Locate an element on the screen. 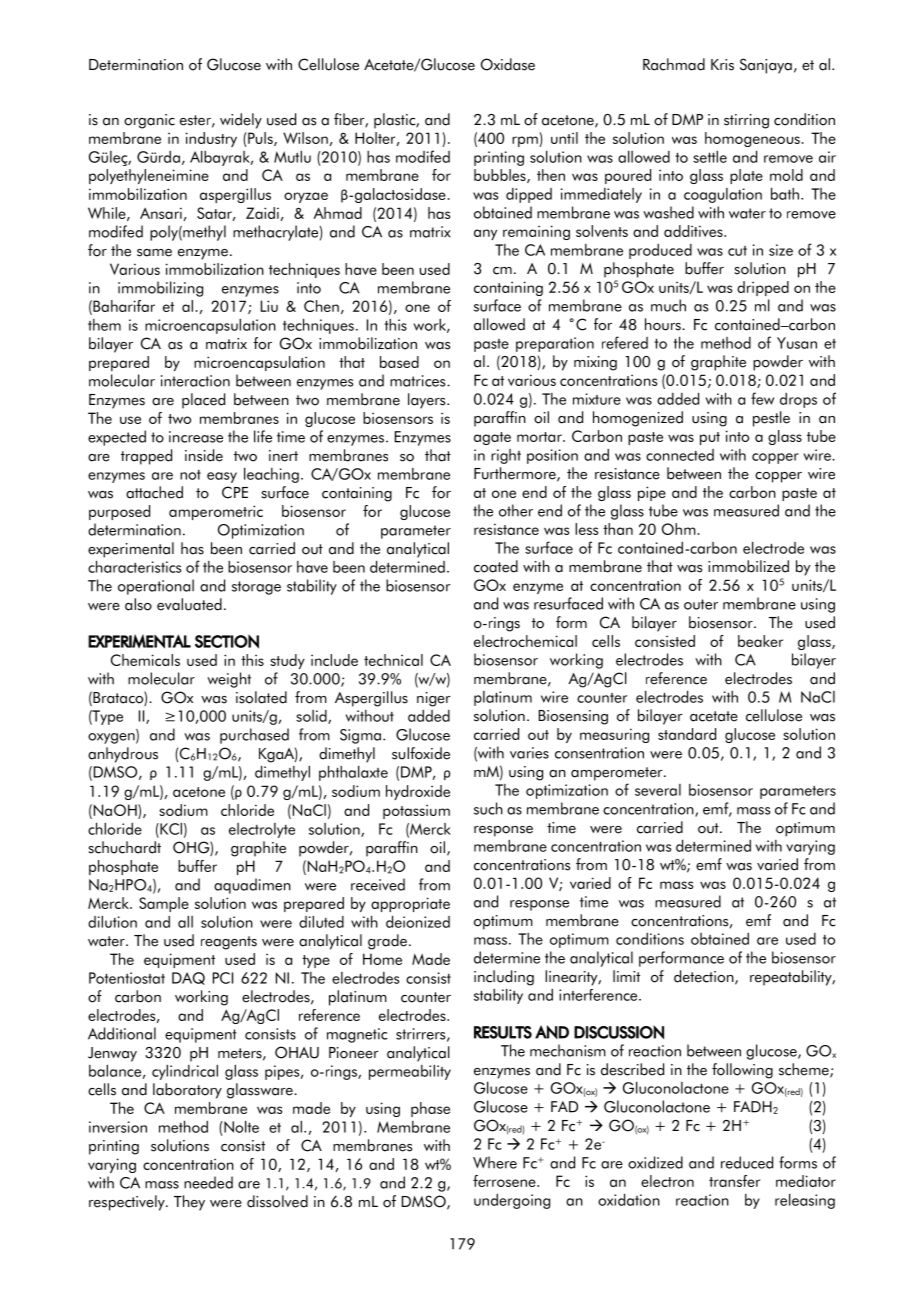  dripped is located at coordinates (763, 288).
